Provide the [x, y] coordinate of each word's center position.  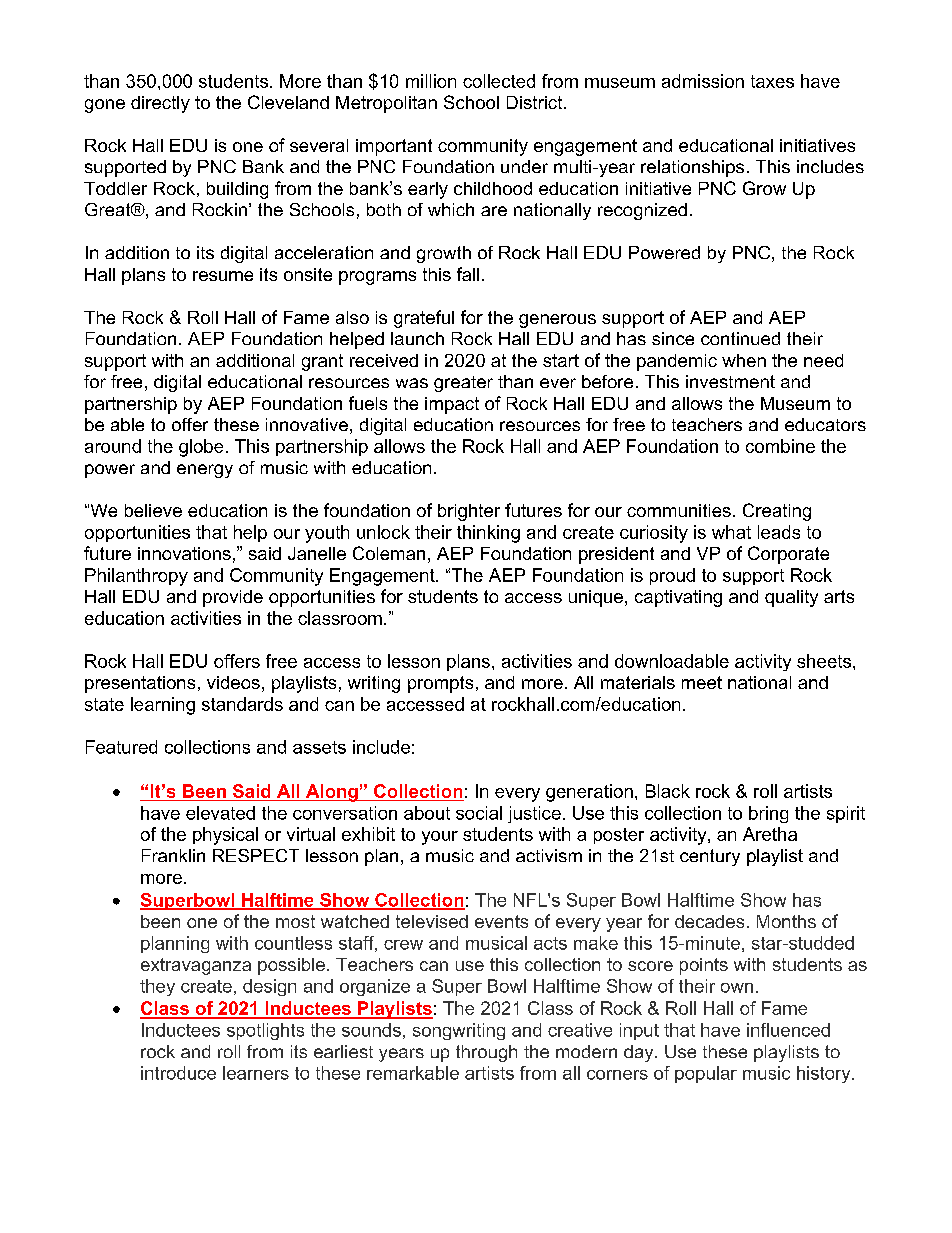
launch [417, 338]
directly [160, 104]
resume [223, 276]
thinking [488, 534]
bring [768, 814]
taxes [772, 81]
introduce [178, 1073]
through [486, 1053]
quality [791, 598]
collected [499, 81]
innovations [184, 553]
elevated [220, 813]
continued [740, 338]
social [479, 813]
